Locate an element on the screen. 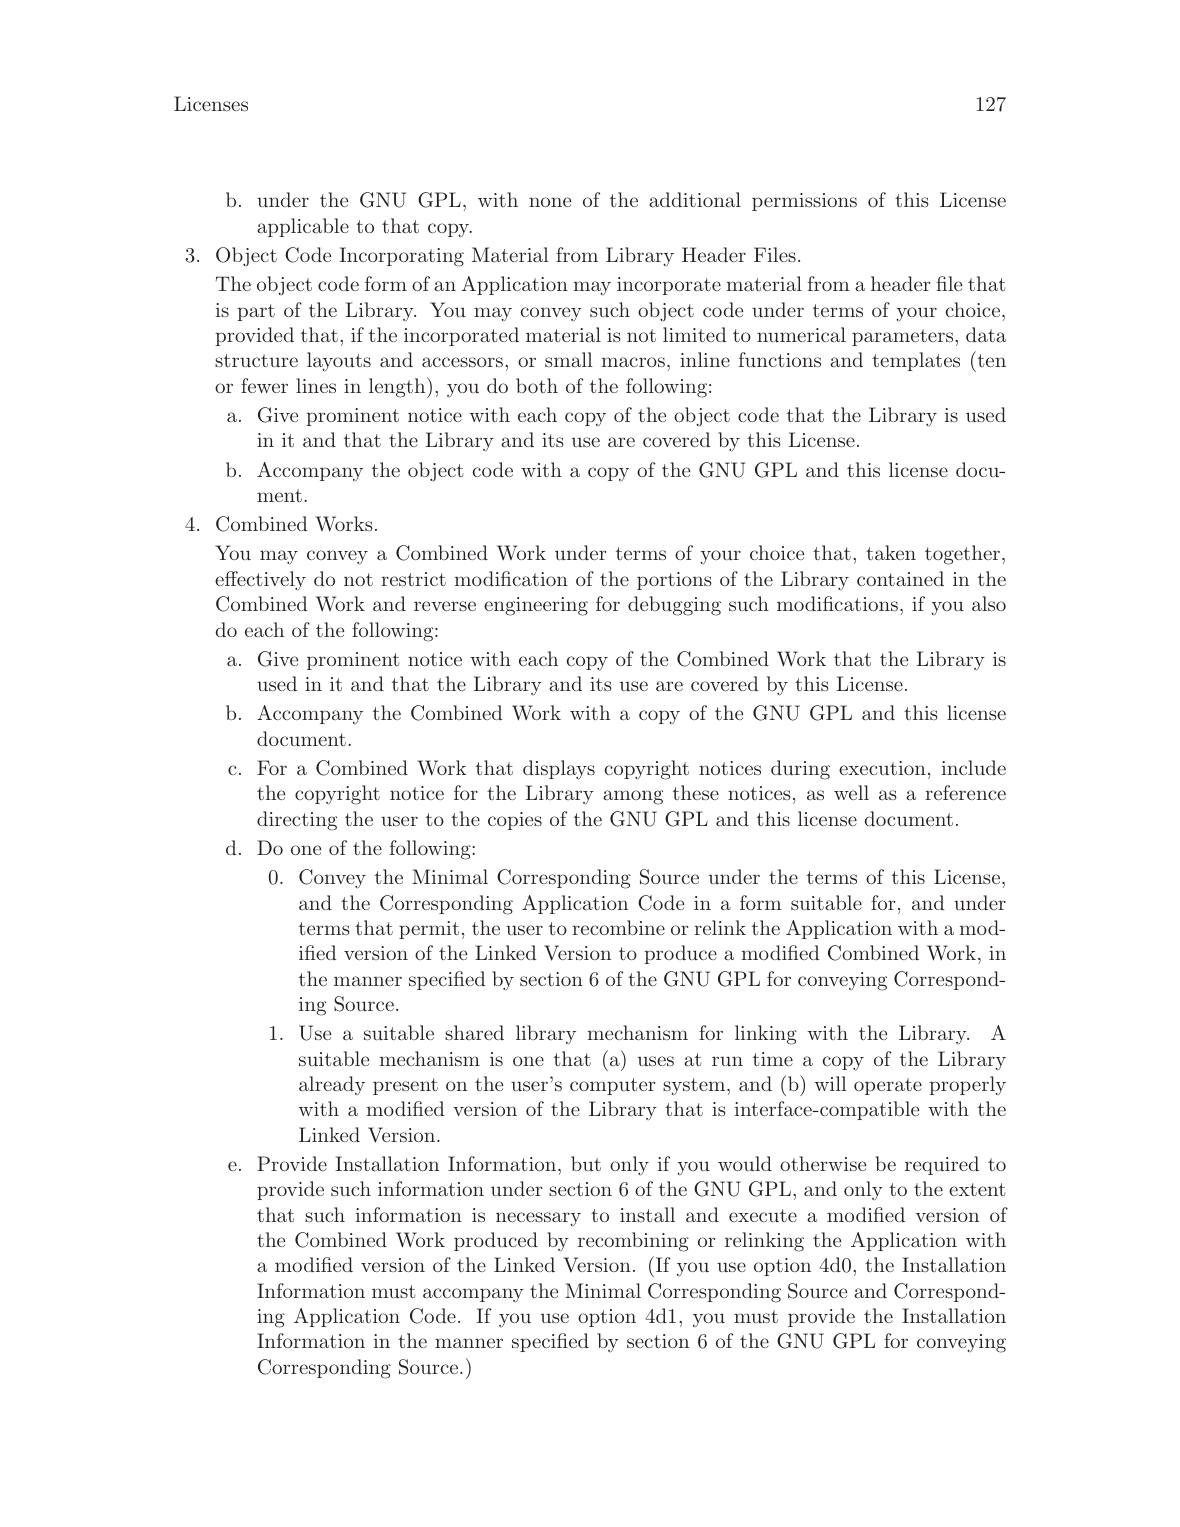 Image resolution: width=1180 pixels, height=1527 pixels. lines is located at coordinates (316, 385).
